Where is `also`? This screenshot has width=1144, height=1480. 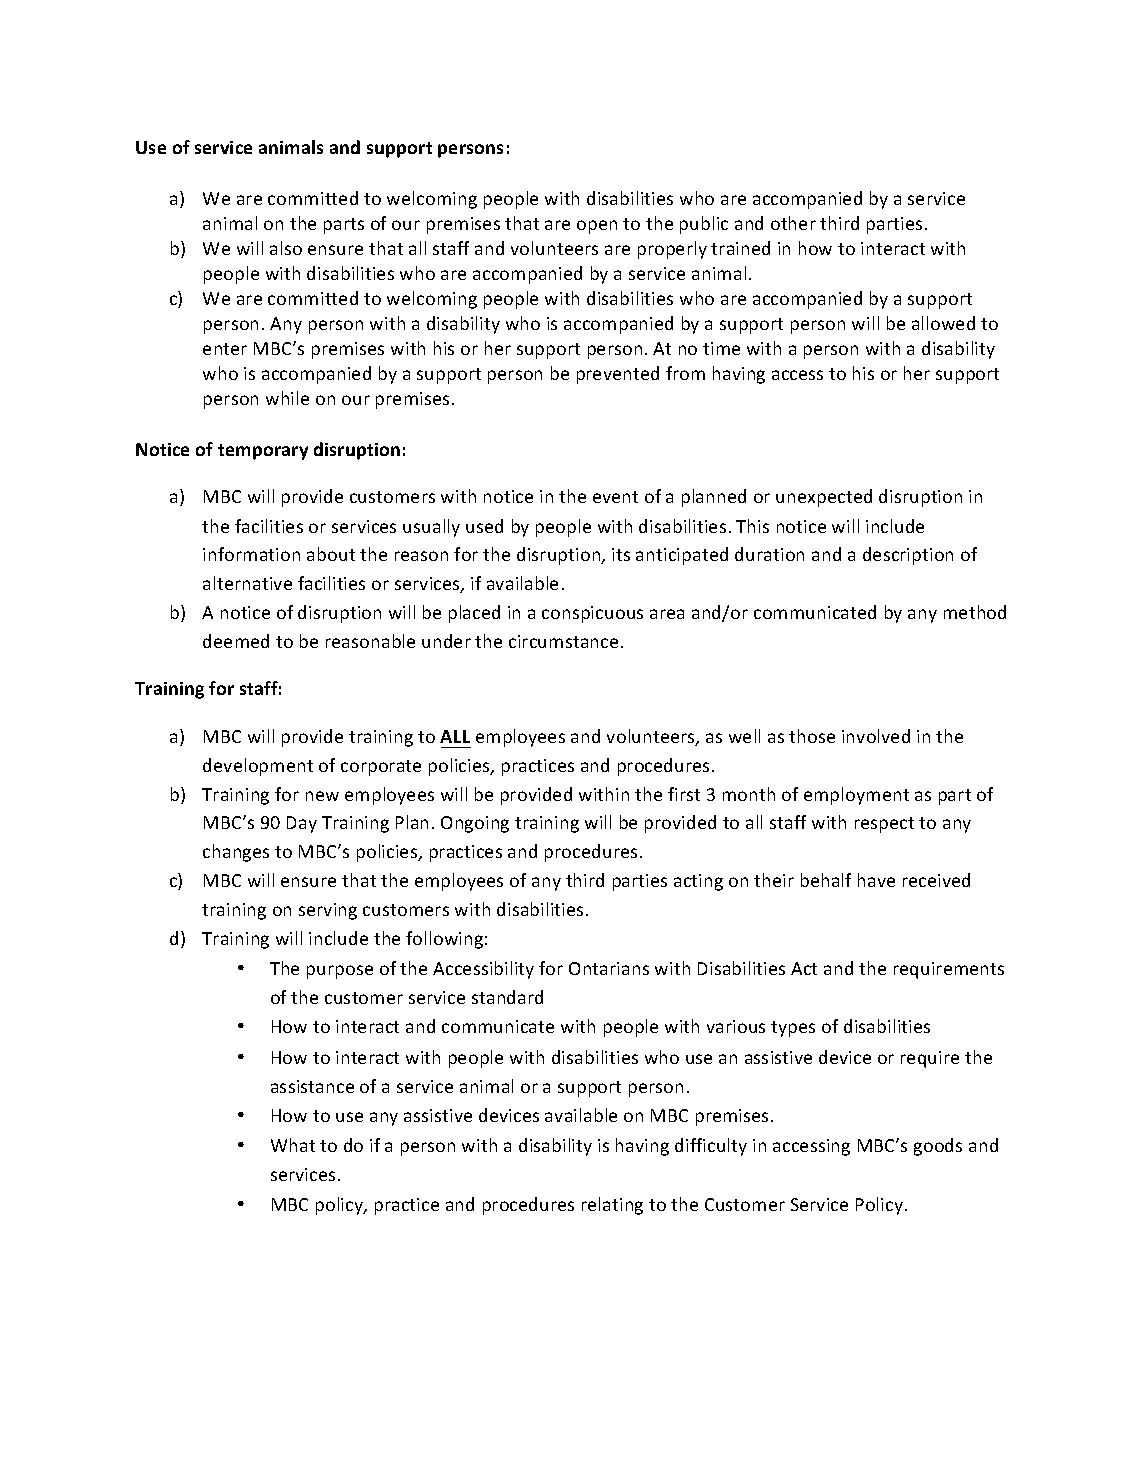 also is located at coordinates (286, 248).
